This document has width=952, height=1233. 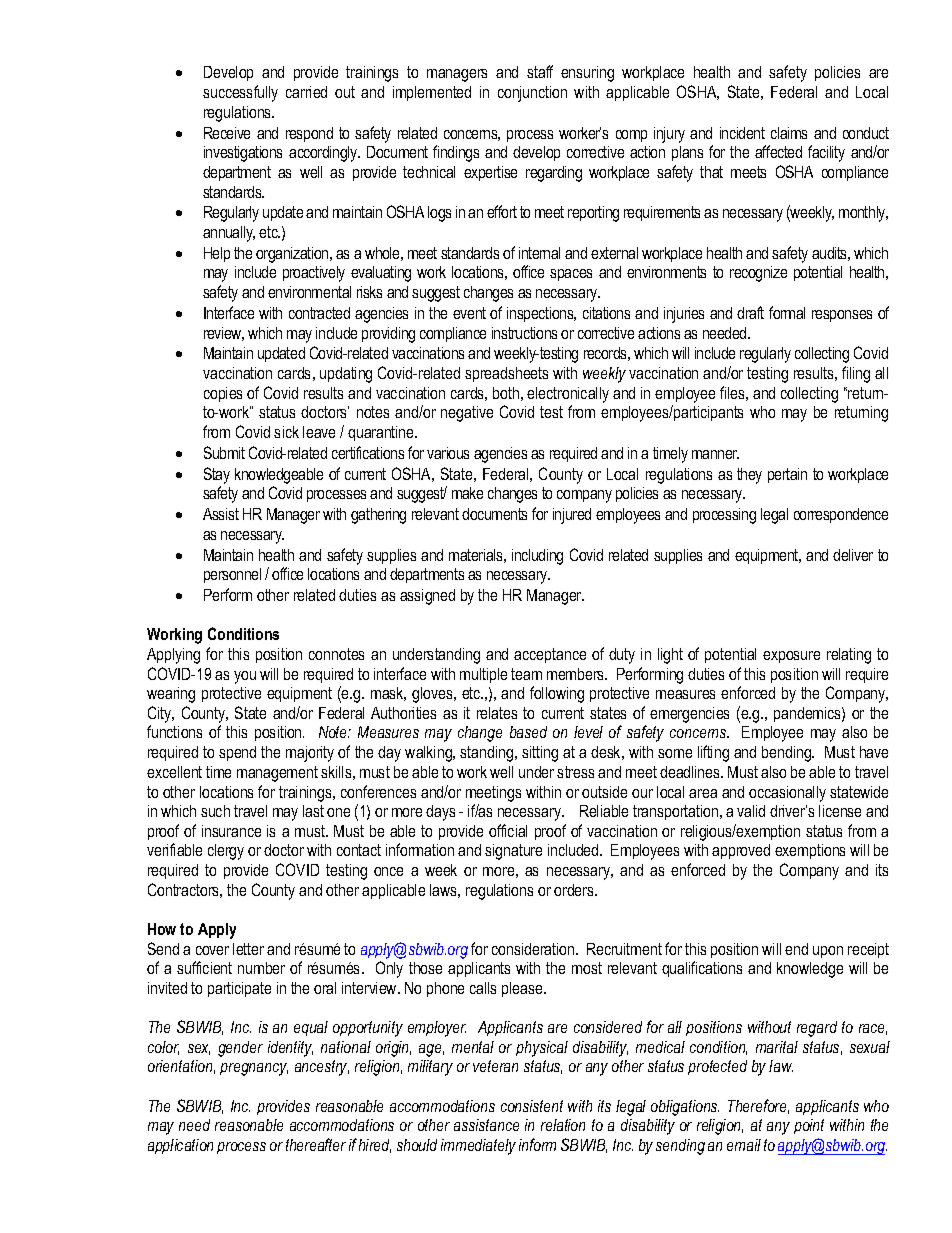 I want to click on negative, so click(x=467, y=414).
